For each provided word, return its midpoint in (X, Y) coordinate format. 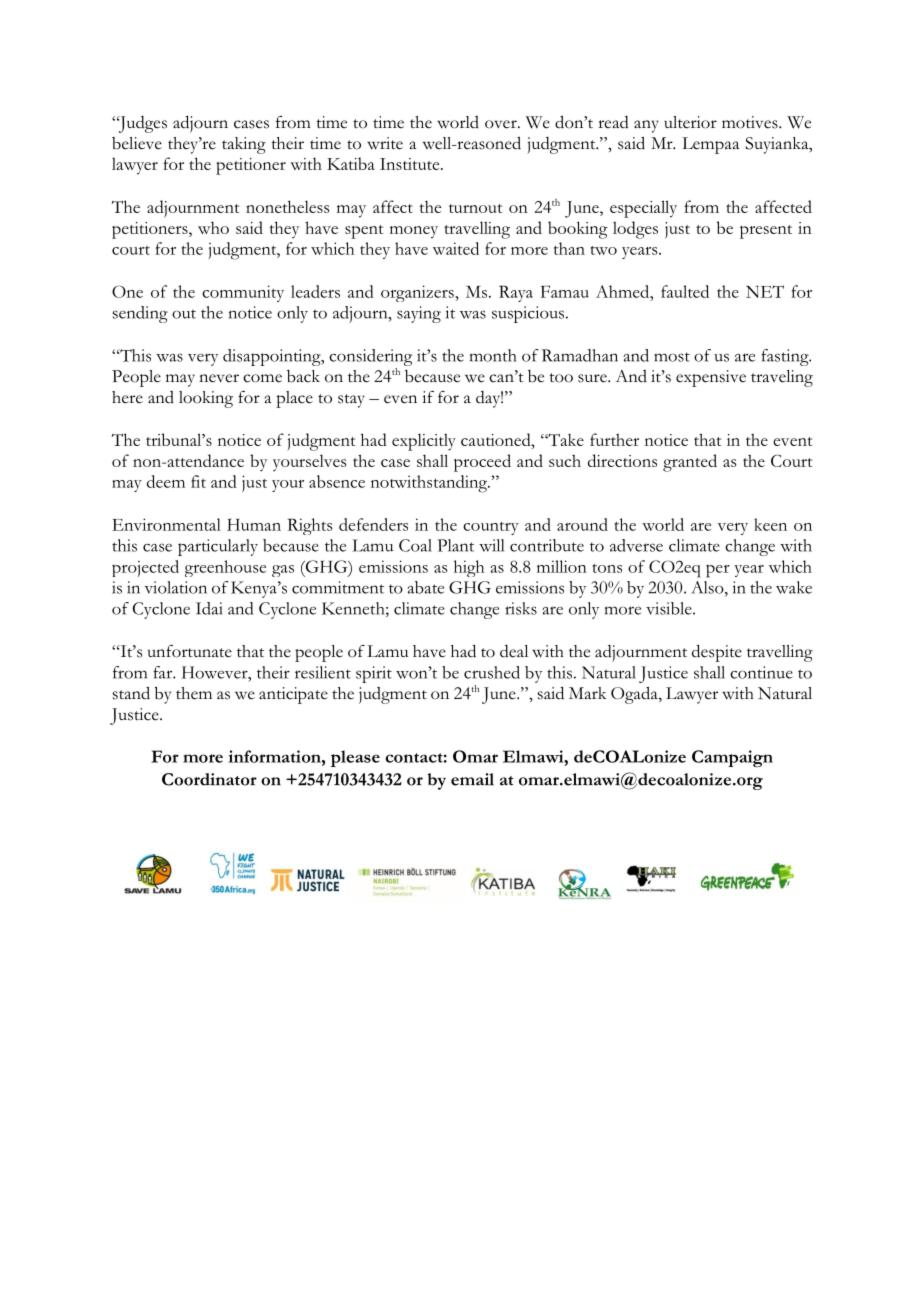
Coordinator (209, 779)
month (493, 355)
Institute (411, 164)
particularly (218, 547)
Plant (455, 545)
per (718, 571)
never (219, 378)
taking (244, 145)
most (672, 357)
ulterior (690, 122)
